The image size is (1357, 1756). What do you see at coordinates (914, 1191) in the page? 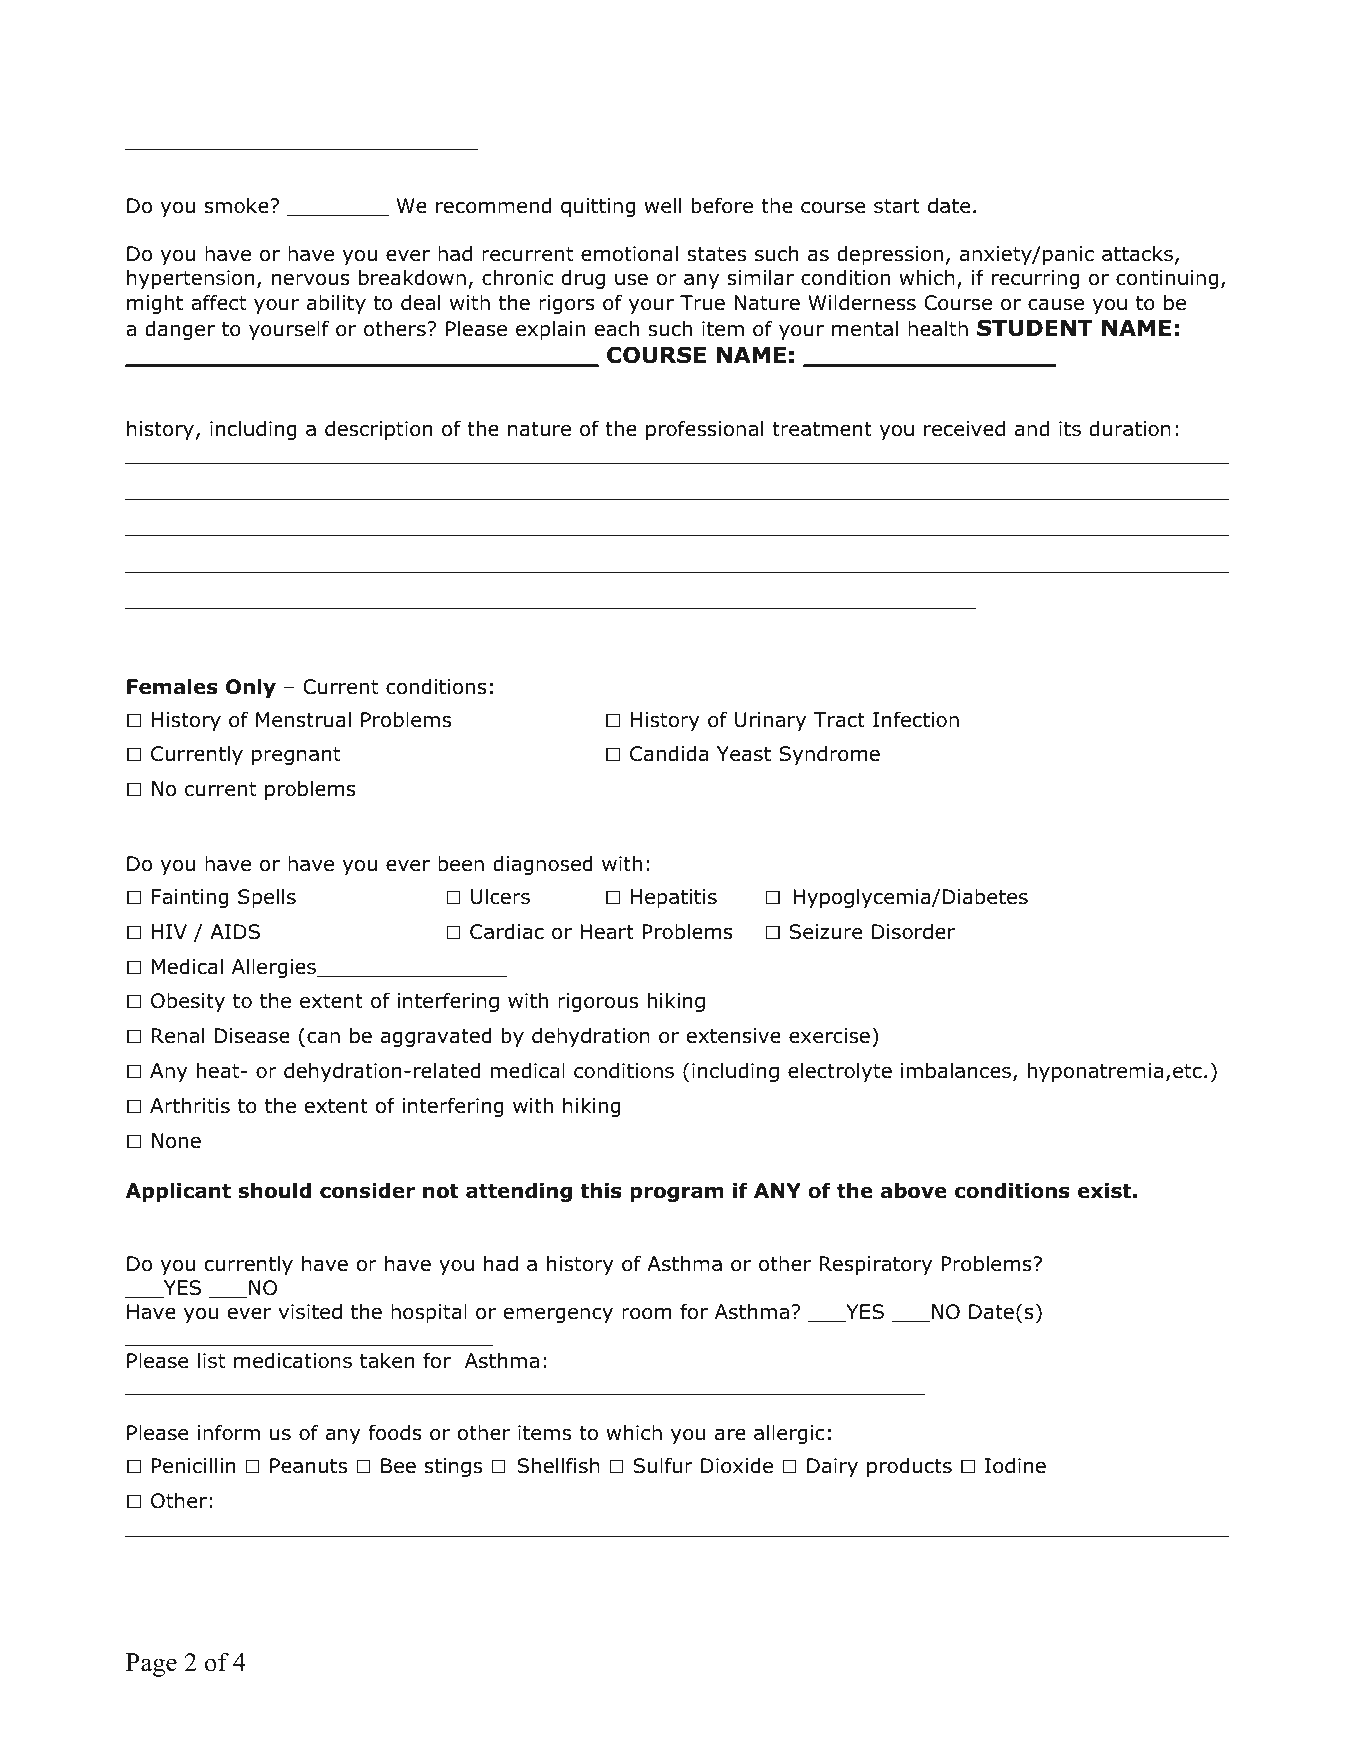
I see `above` at bounding box center [914, 1191].
